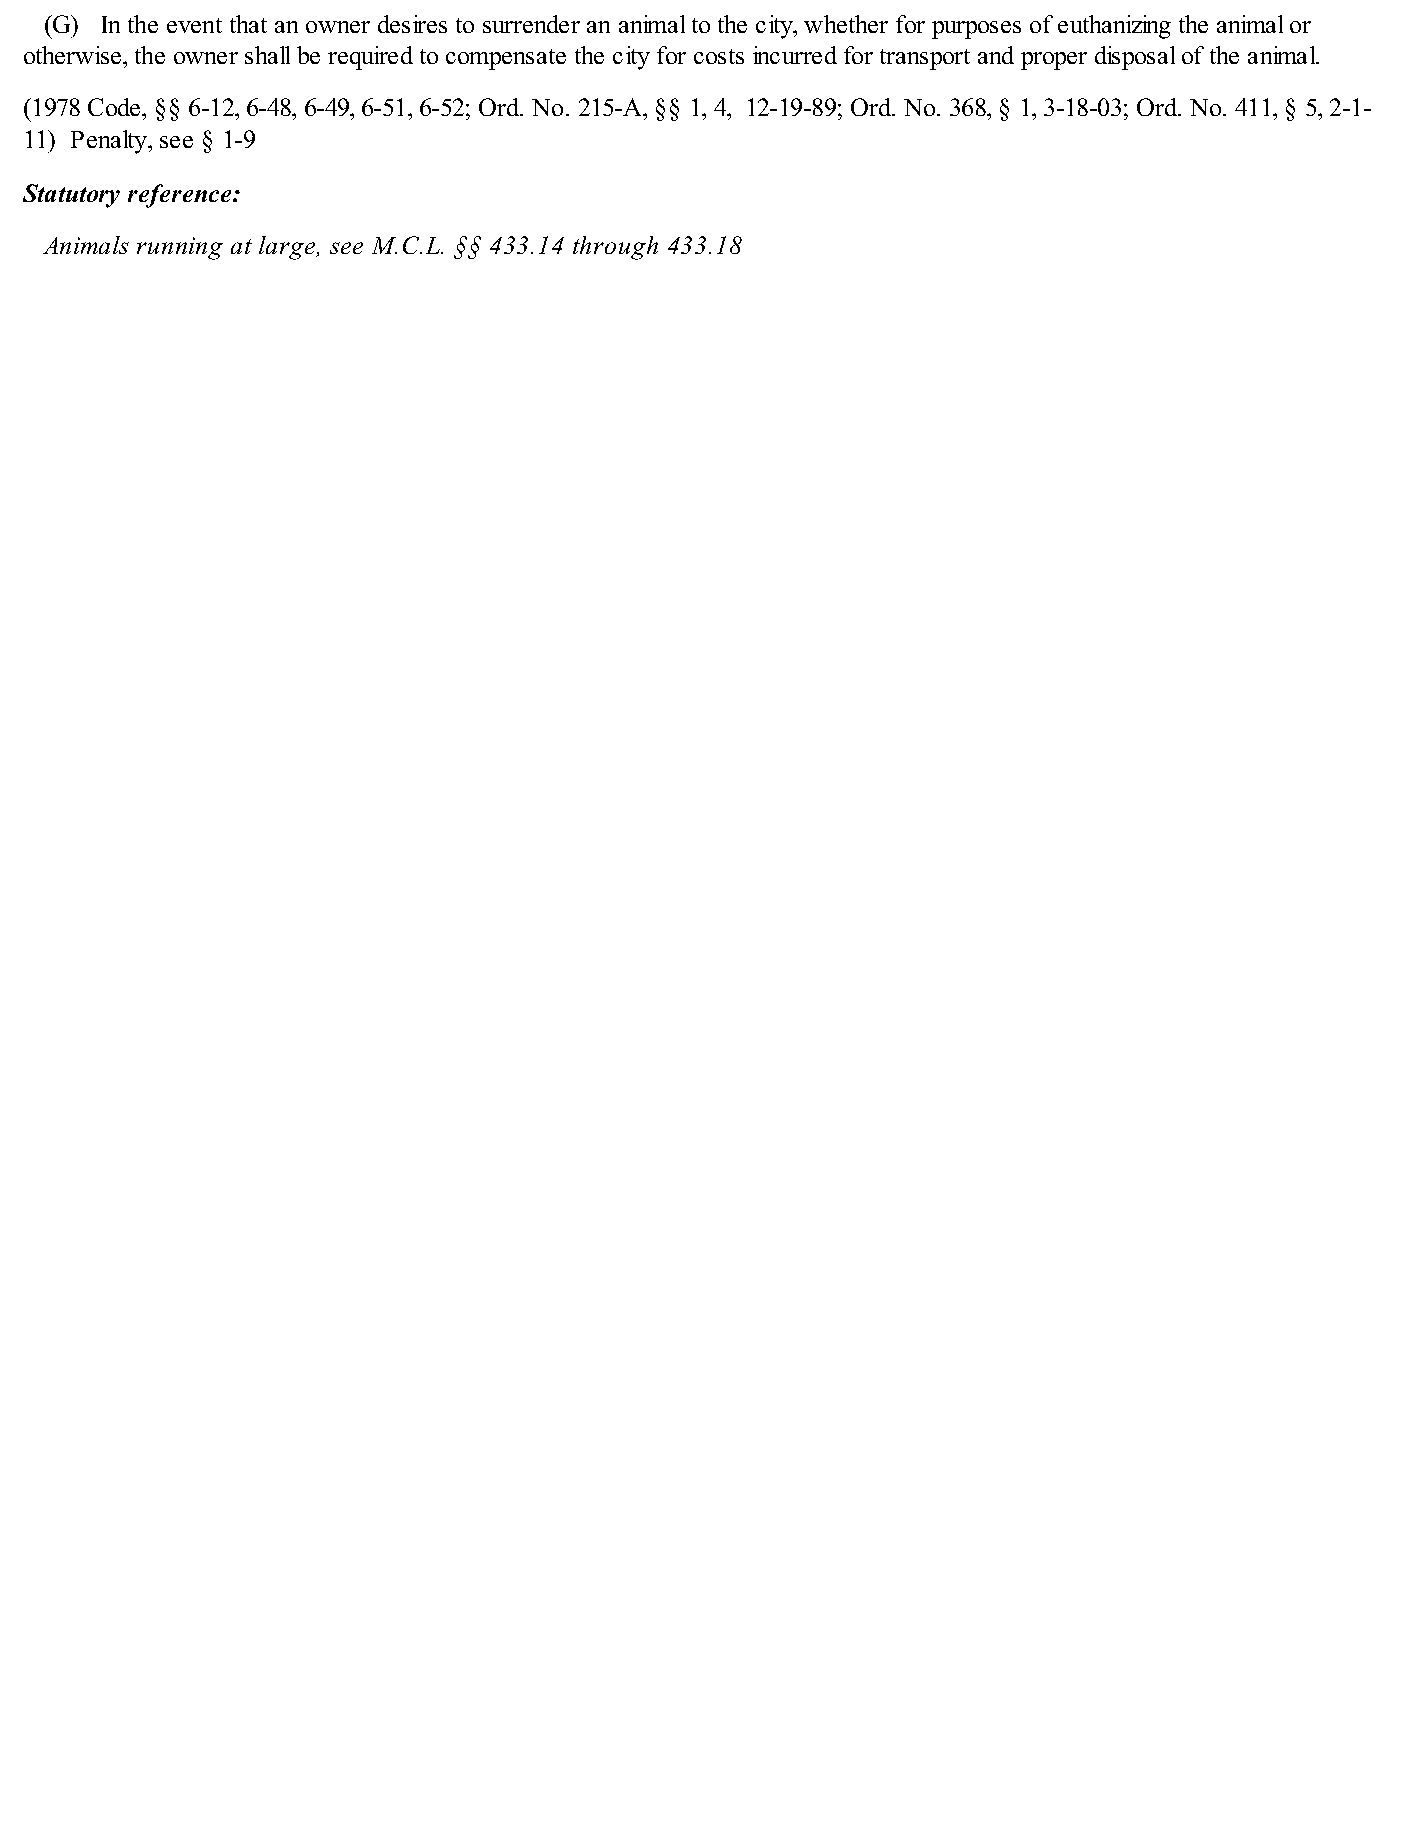  Describe the element at coordinates (531, 24) in the screenshot. I see `surrender` at that location.
